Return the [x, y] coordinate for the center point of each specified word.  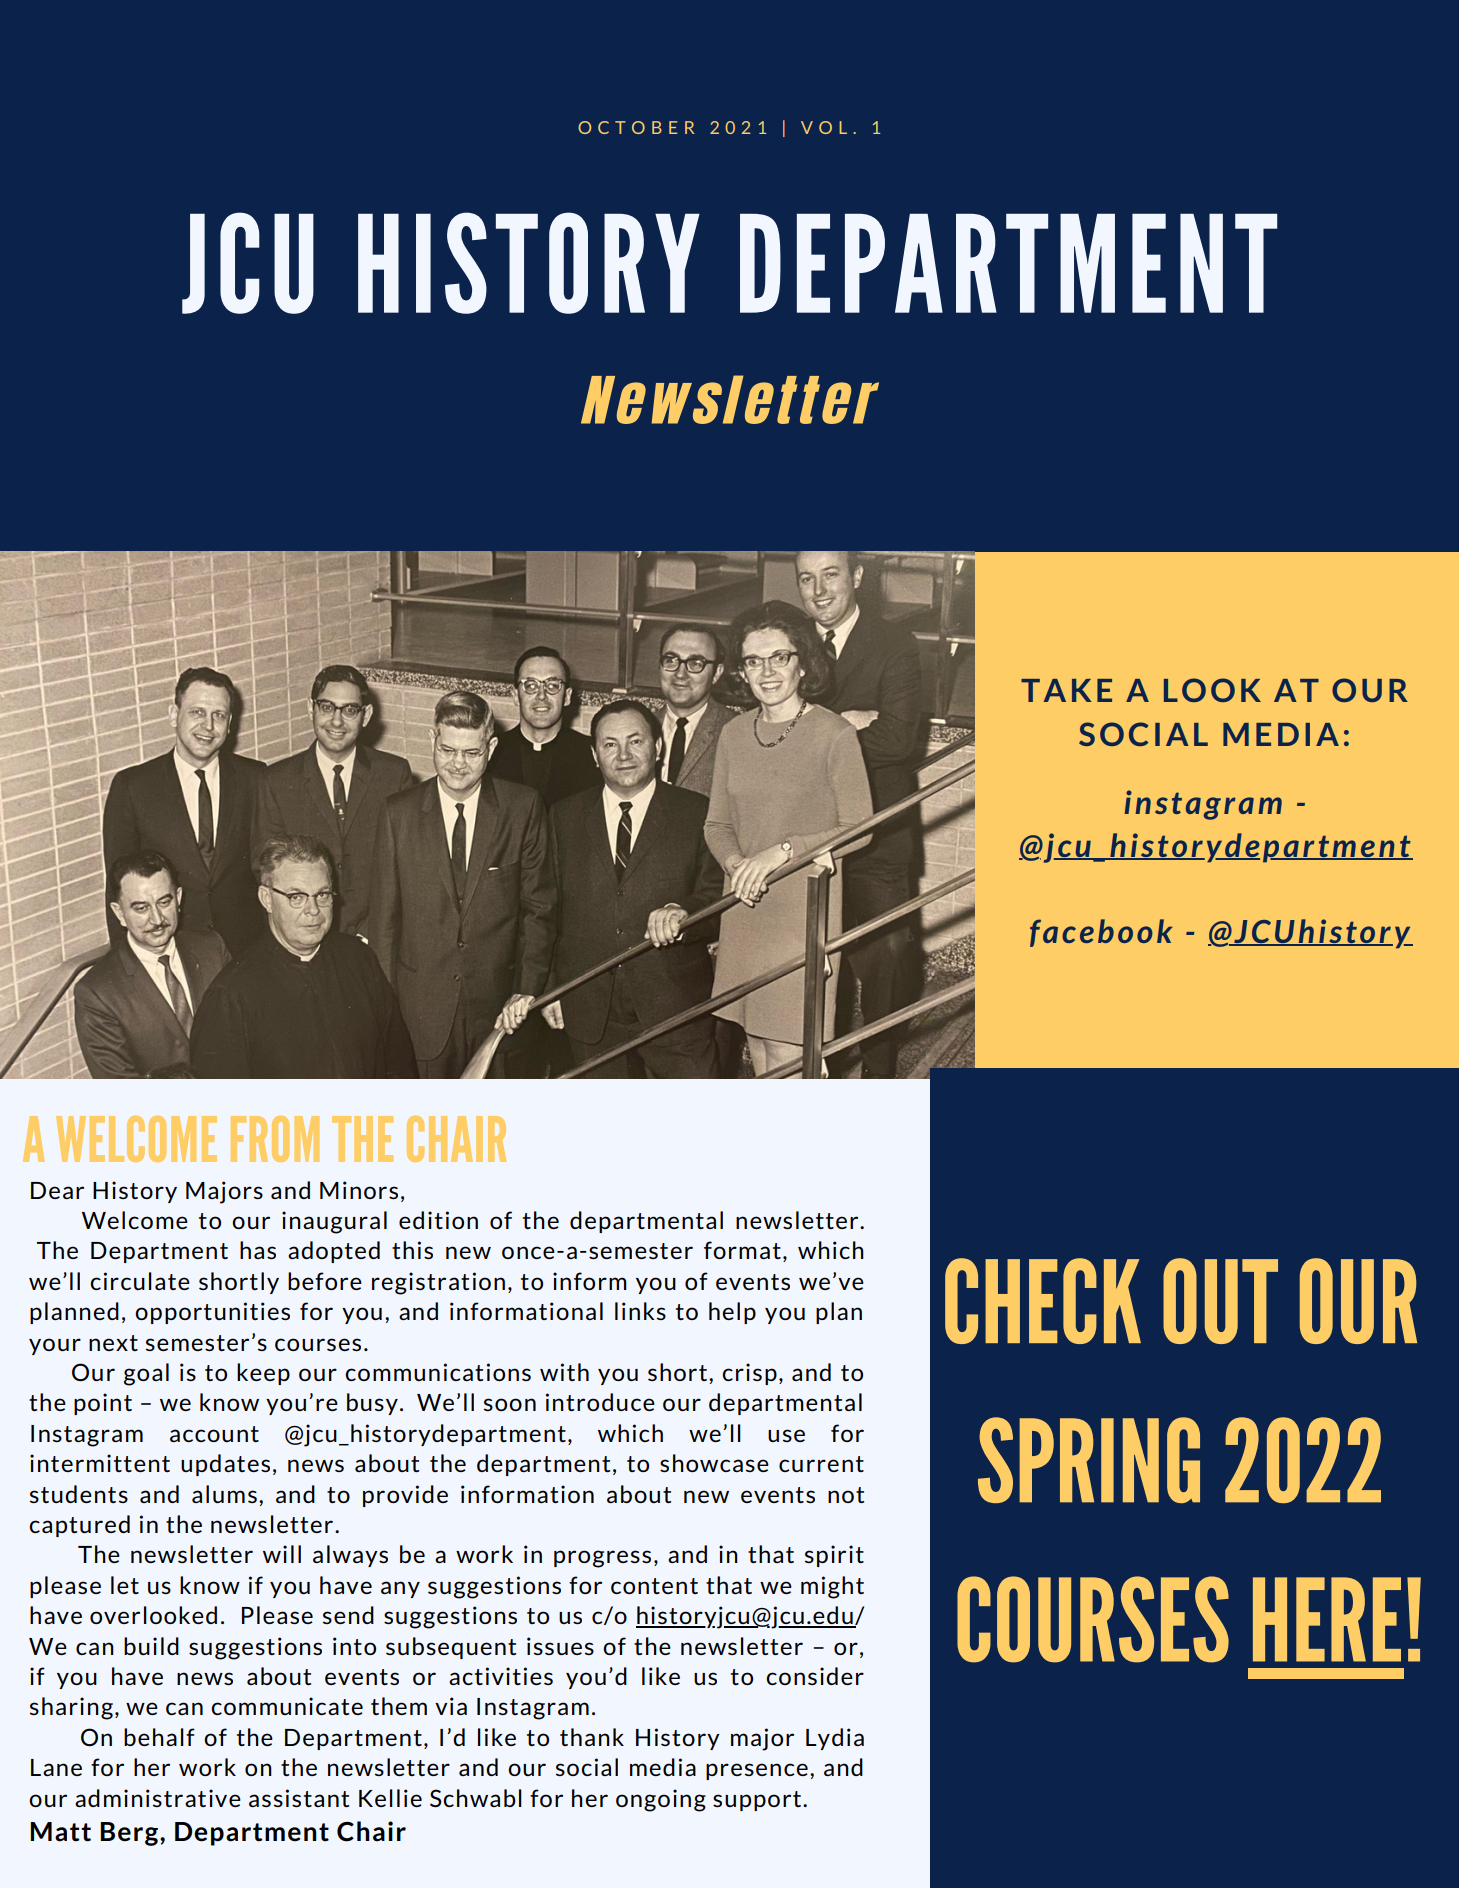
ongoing [661, 1800]
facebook [1101, 933]
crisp [749, 1374]
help [732, 1313]
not [846, 1495]
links [640, 1311]
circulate [140, 1281]
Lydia [835, 1739]
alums [224, 1494]
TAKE [1066, 690]
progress [602, 1559]
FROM [275, 1139]
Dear [57, 1190]
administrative [158, 1798]
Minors [359, 1190]
